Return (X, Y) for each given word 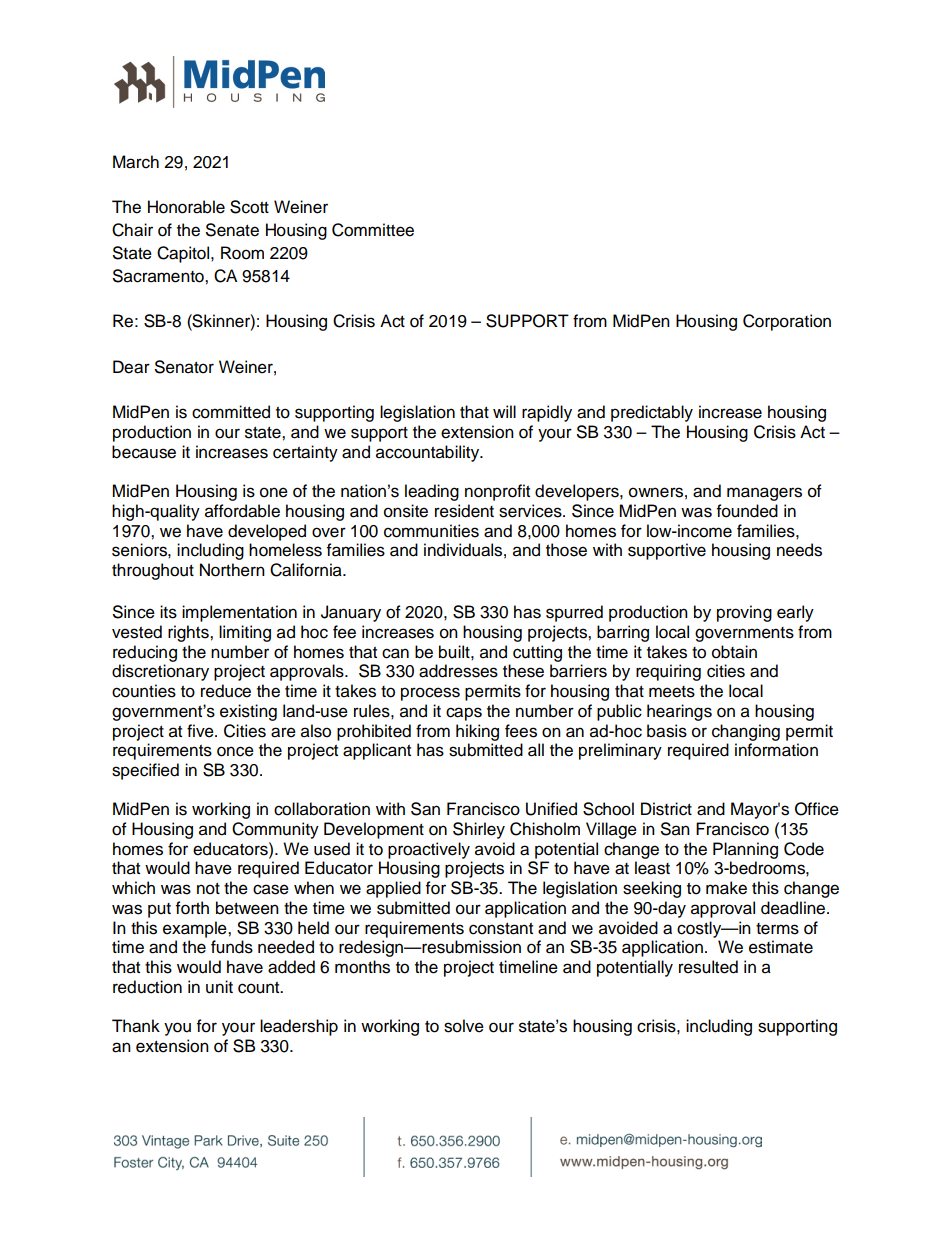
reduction (147, 987)
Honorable (186, 207)
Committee (373, 230)
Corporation (787, 322)
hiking (477, 732)
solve (464, 1026)
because (144, 452)
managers (764, 494)
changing (746, 732)
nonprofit (497, 492)
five (201, 731)
